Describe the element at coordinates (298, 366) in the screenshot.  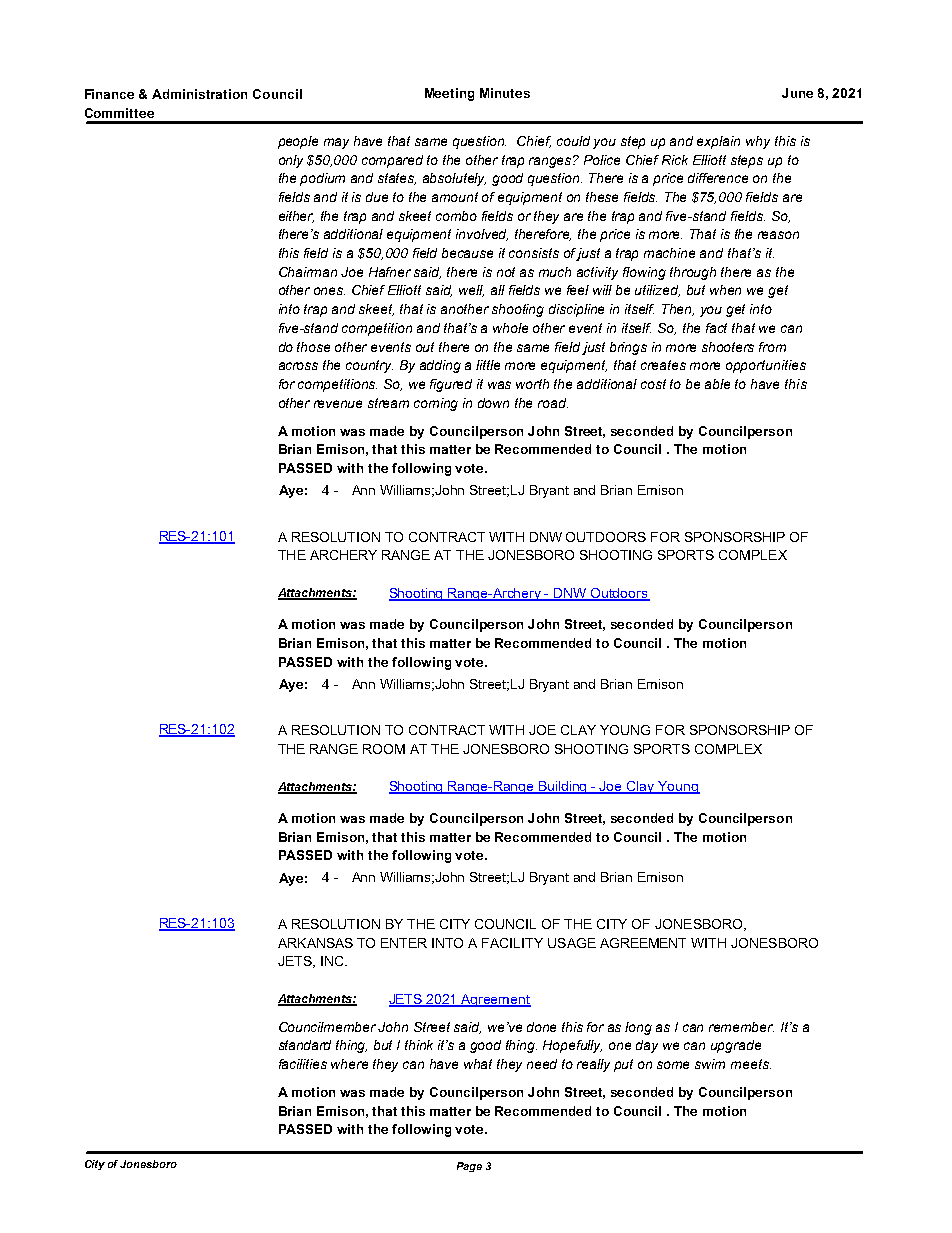
I see `across` at that location.
